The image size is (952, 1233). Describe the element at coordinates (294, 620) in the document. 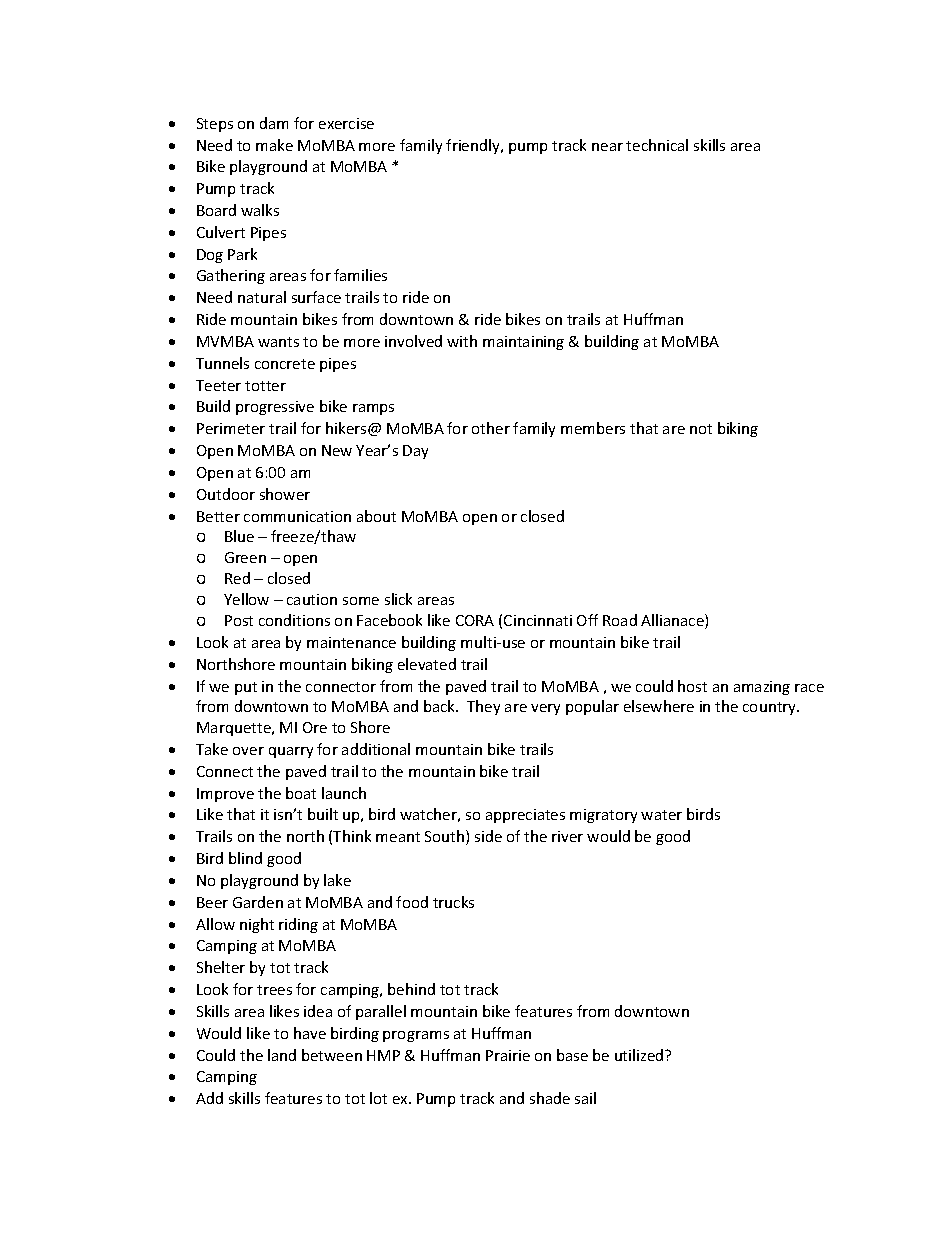

I see `conditions` at that location.
